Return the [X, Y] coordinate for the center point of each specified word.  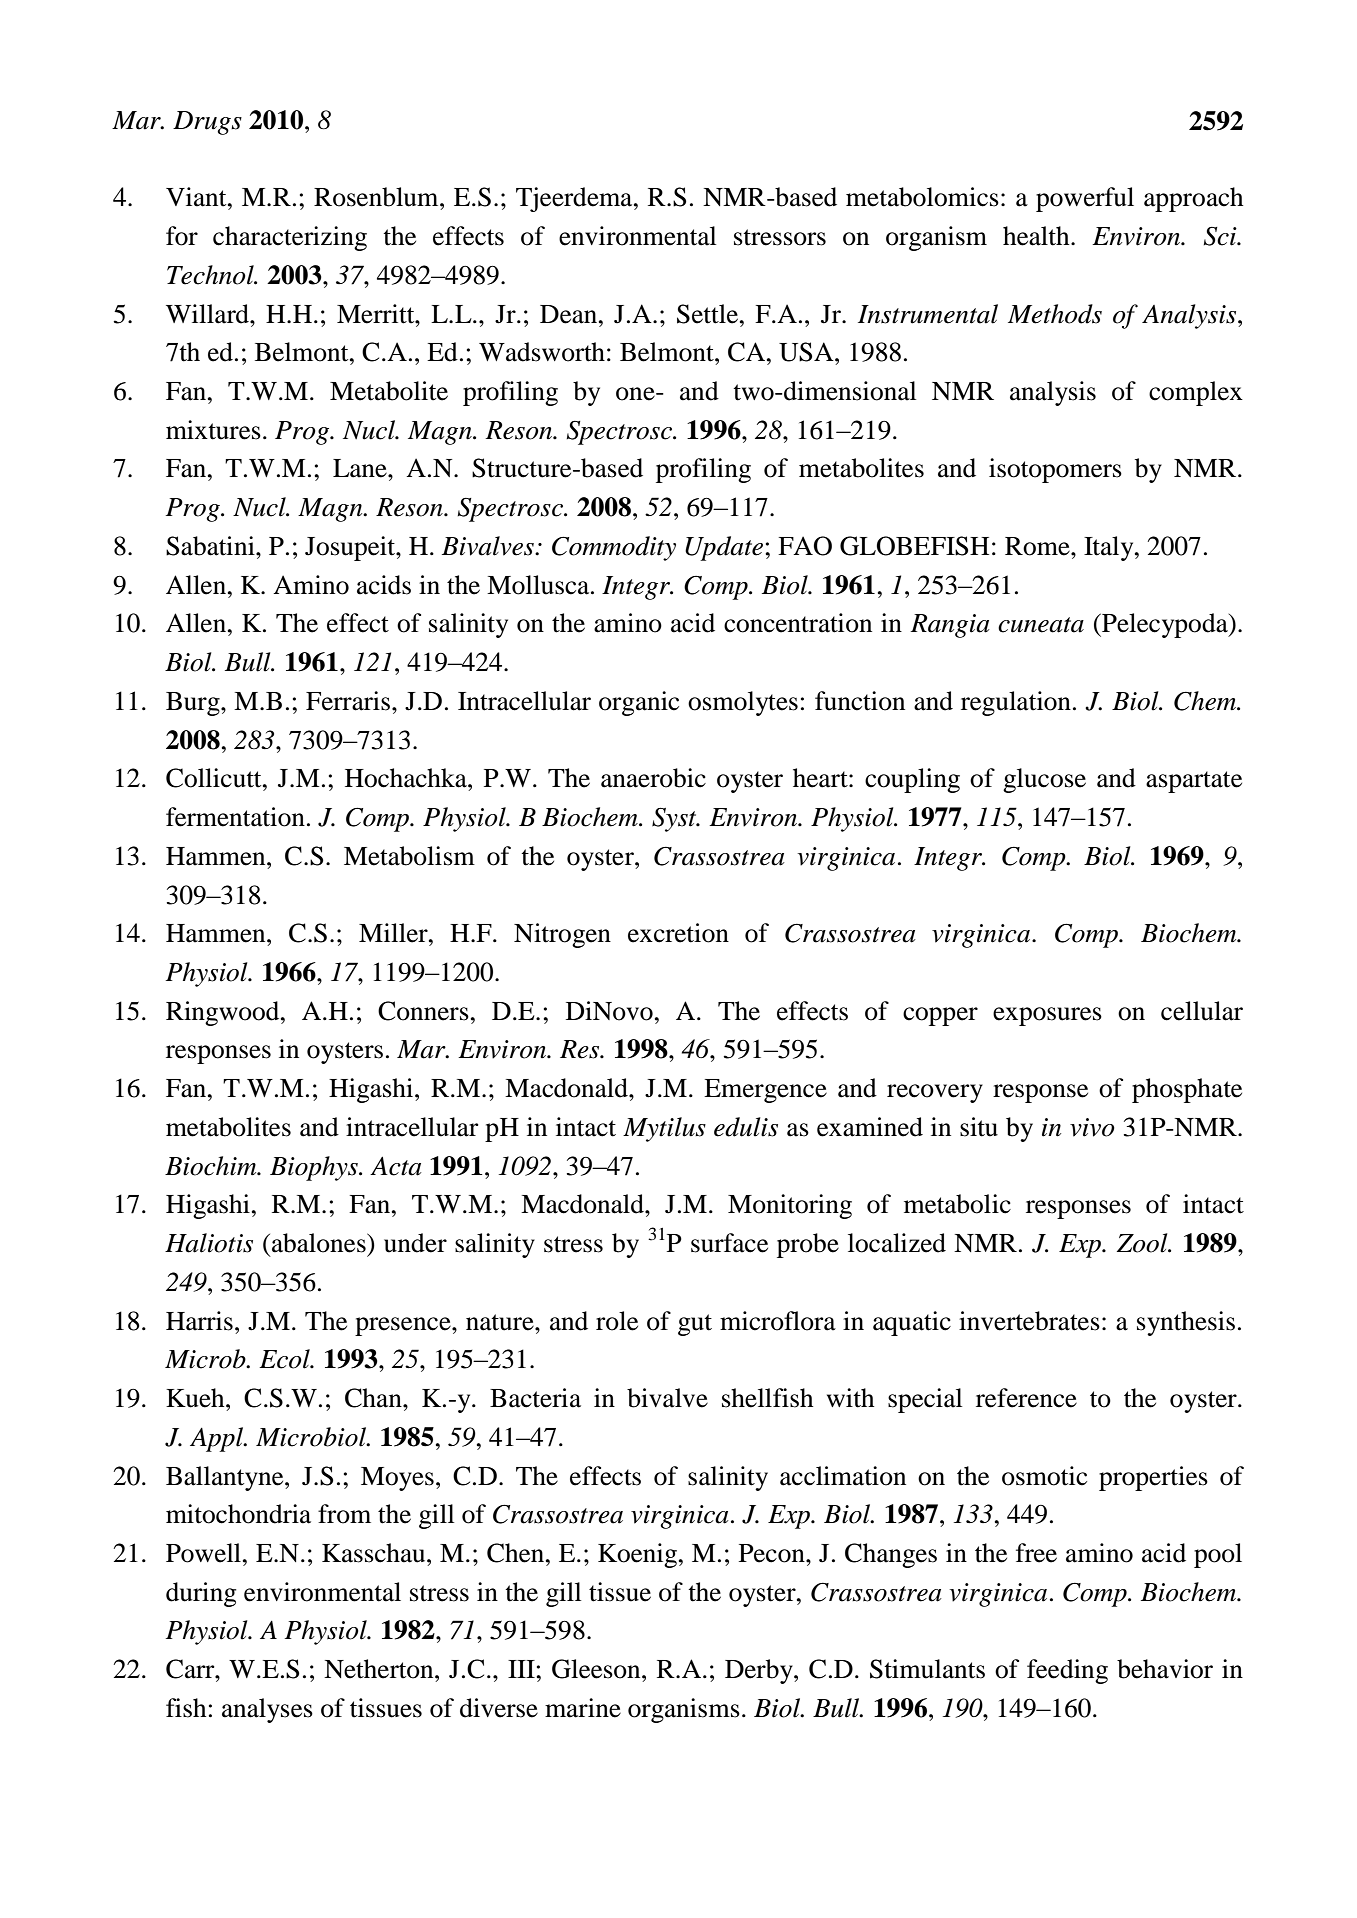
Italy [1110, 548]
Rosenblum [377, 197]
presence [404, 1326]
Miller [394, 933]
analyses [267, 1710]
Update [724, 548]
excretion [678, 933]
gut [695, 1325]
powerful [1085, 199]
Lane [361, 468]
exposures [1047, 1016]
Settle [709, 314]
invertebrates [1029, 1321]
